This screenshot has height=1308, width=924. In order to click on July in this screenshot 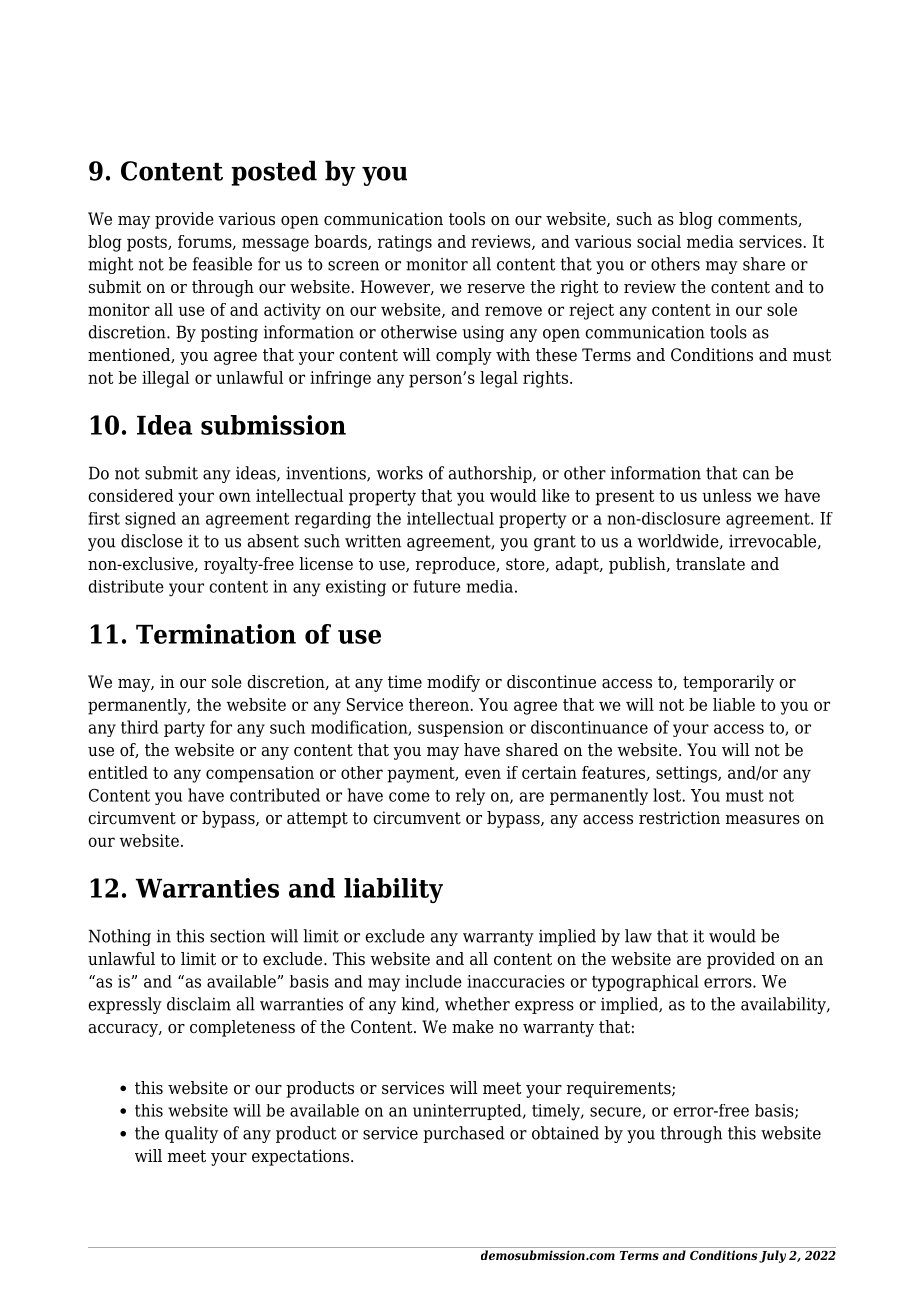, I will do `click(772, 1256)`.
